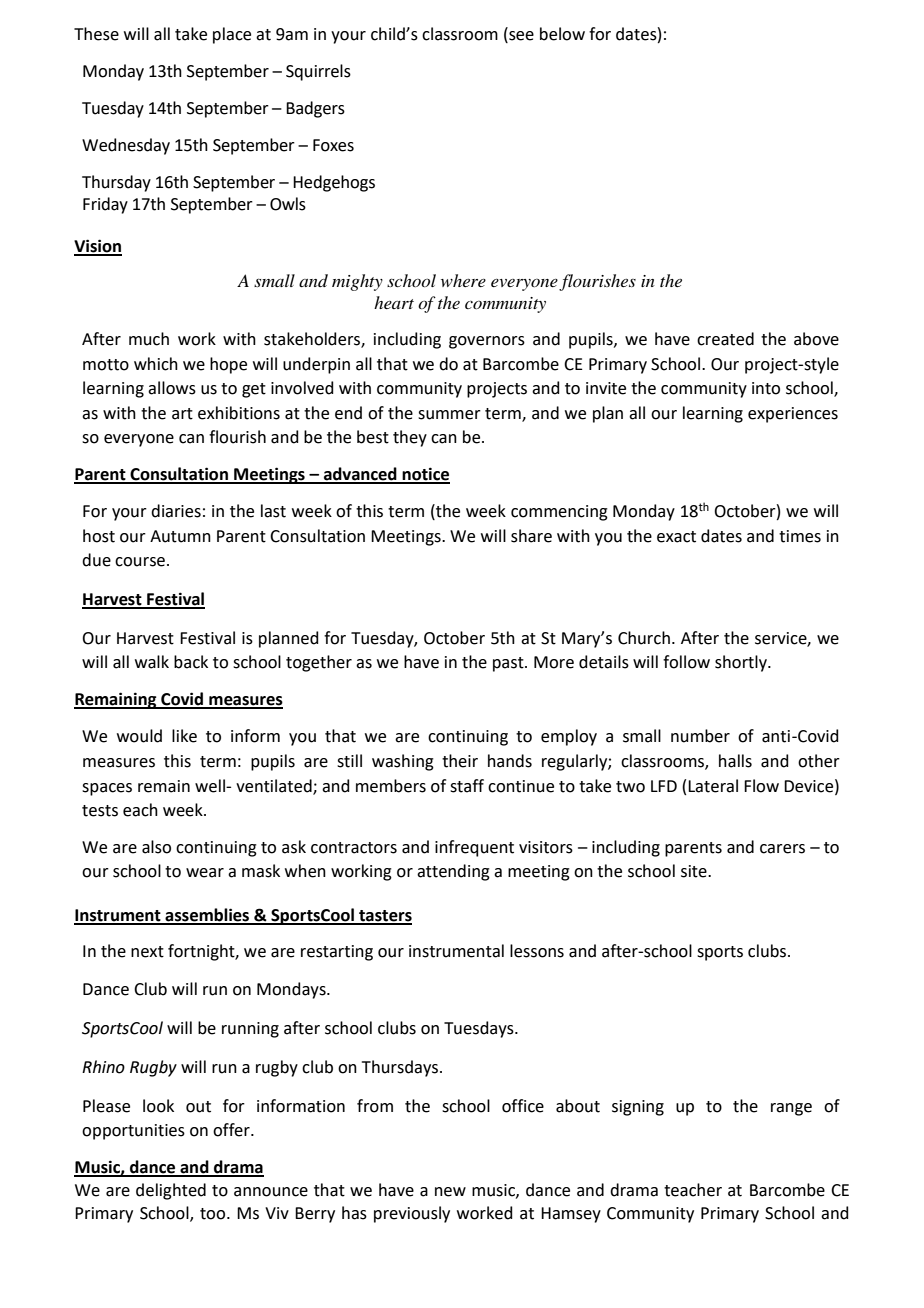 This screenshot has height=1308, width=924. What do you see at coordinates (791, 1109) in the screenshot?
I see `range` at bounding box center [791, 1109].
